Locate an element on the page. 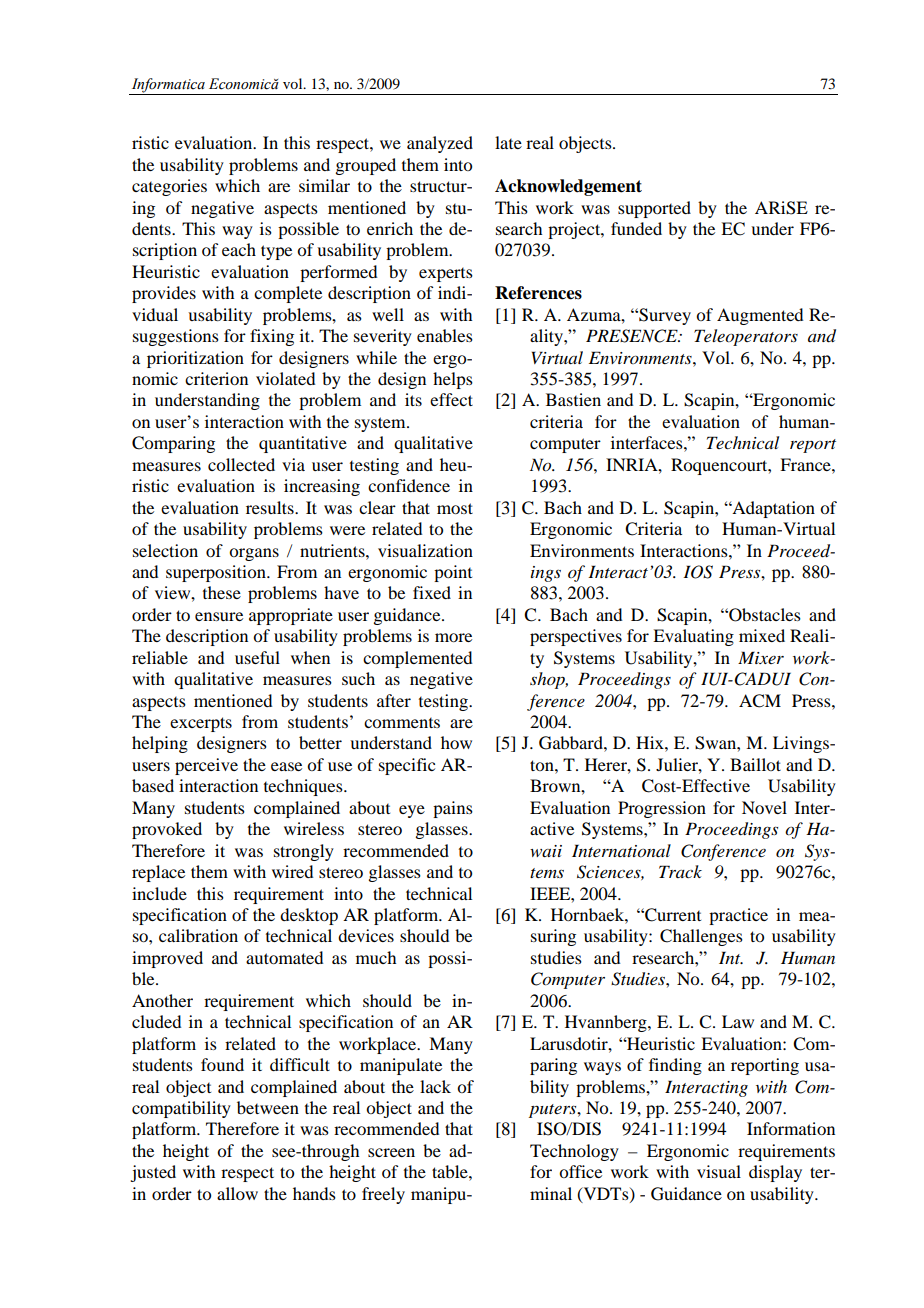  collected is located at coordinates (241, 464).
